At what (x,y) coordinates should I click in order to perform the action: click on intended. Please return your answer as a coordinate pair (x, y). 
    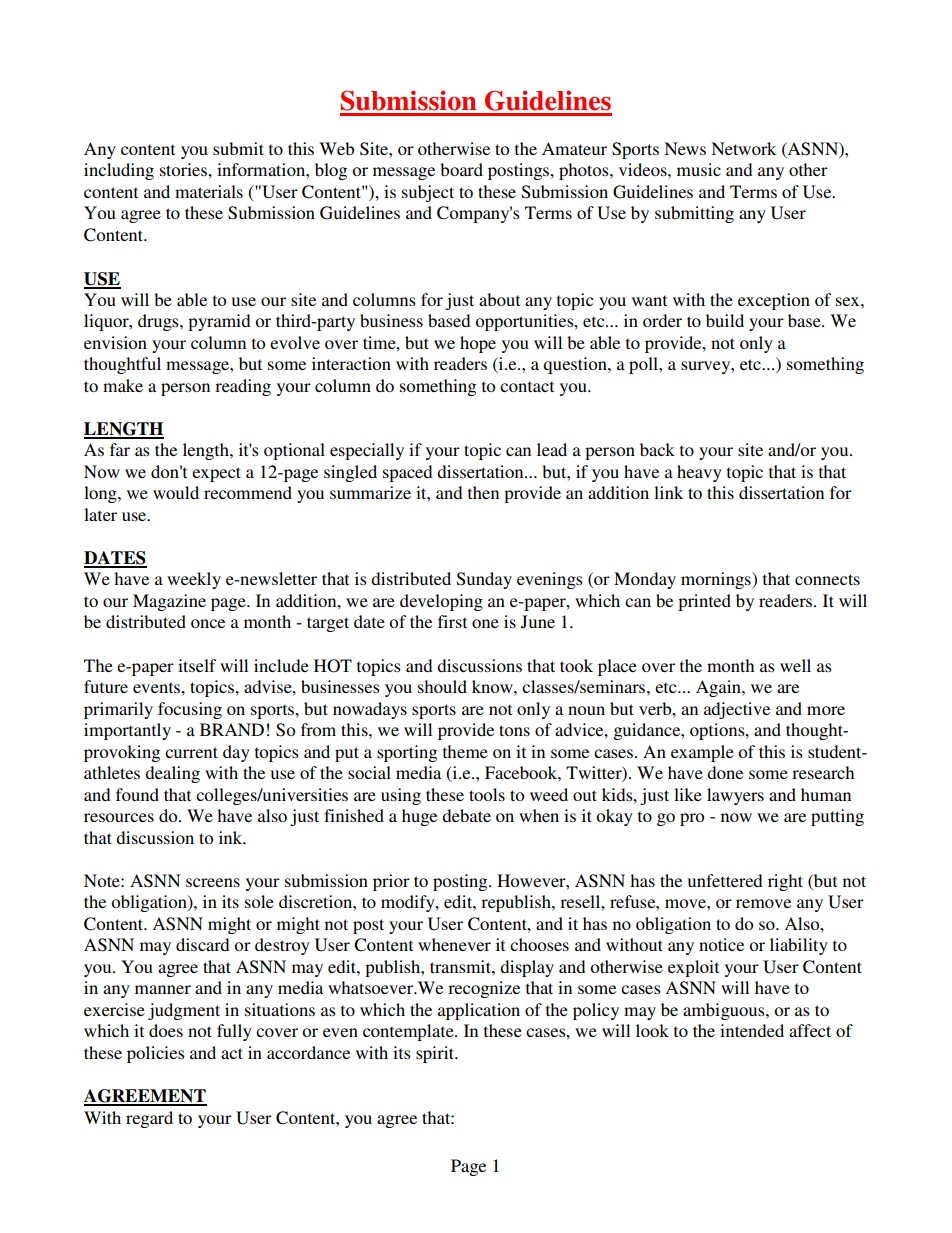
    Looking at the image, I should click on (752, 1030).
